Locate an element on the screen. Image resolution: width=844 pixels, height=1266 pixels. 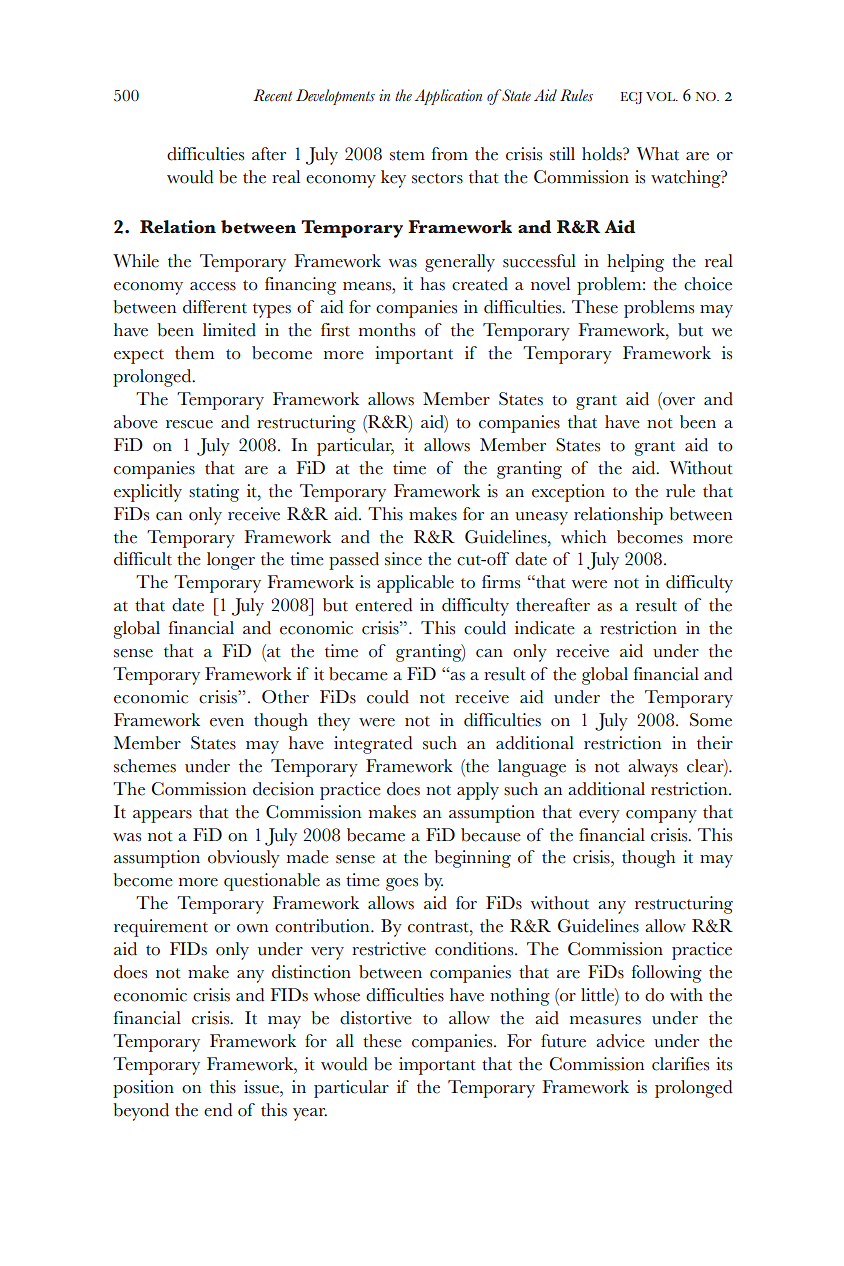
Application is located at coordinates (448, 97).
